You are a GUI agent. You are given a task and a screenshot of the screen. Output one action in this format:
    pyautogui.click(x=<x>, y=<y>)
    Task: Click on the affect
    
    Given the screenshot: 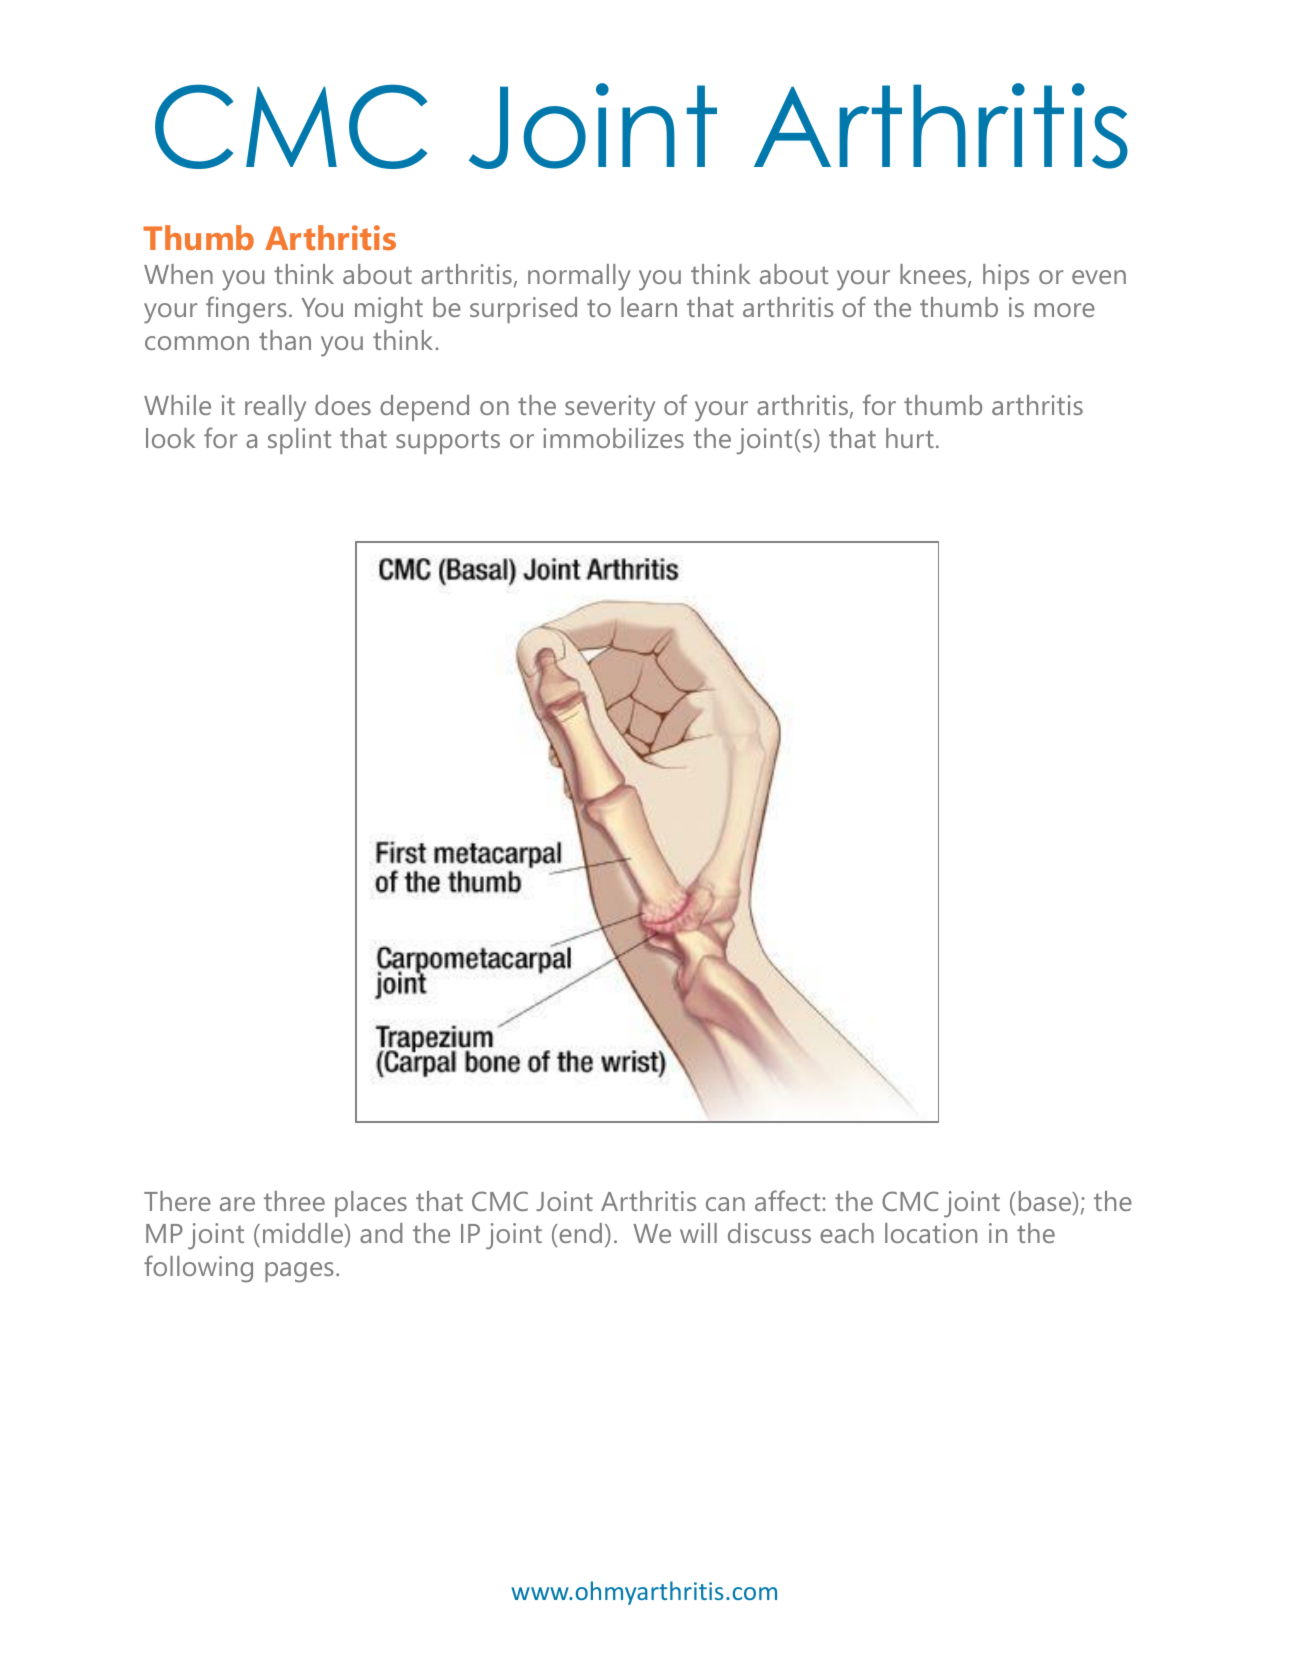 What is the action you would take?
    pyautogui.click(x=789, y=1200)
